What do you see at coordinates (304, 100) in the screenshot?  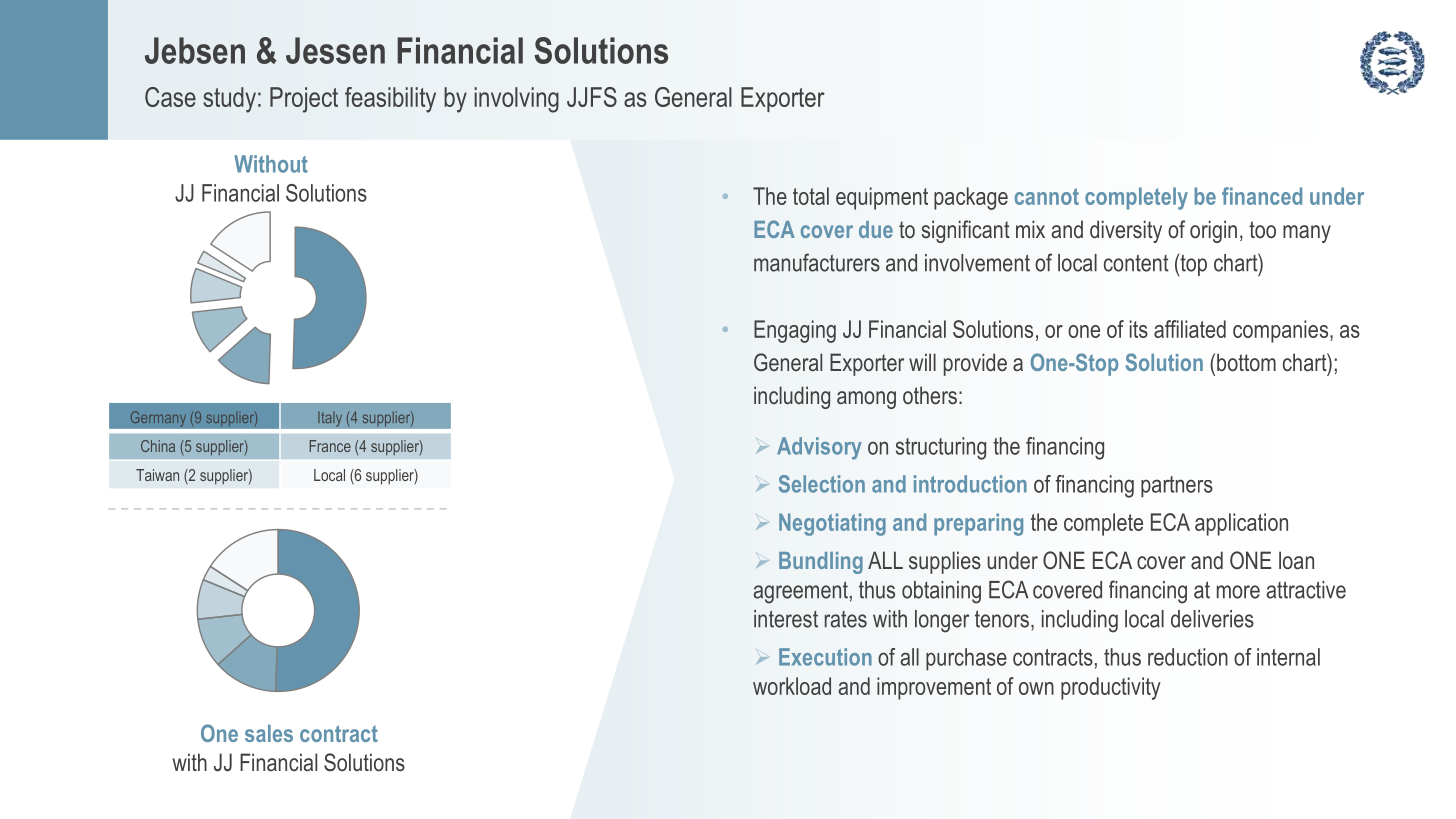 I see `Project` at bounding box center [304, 100].
